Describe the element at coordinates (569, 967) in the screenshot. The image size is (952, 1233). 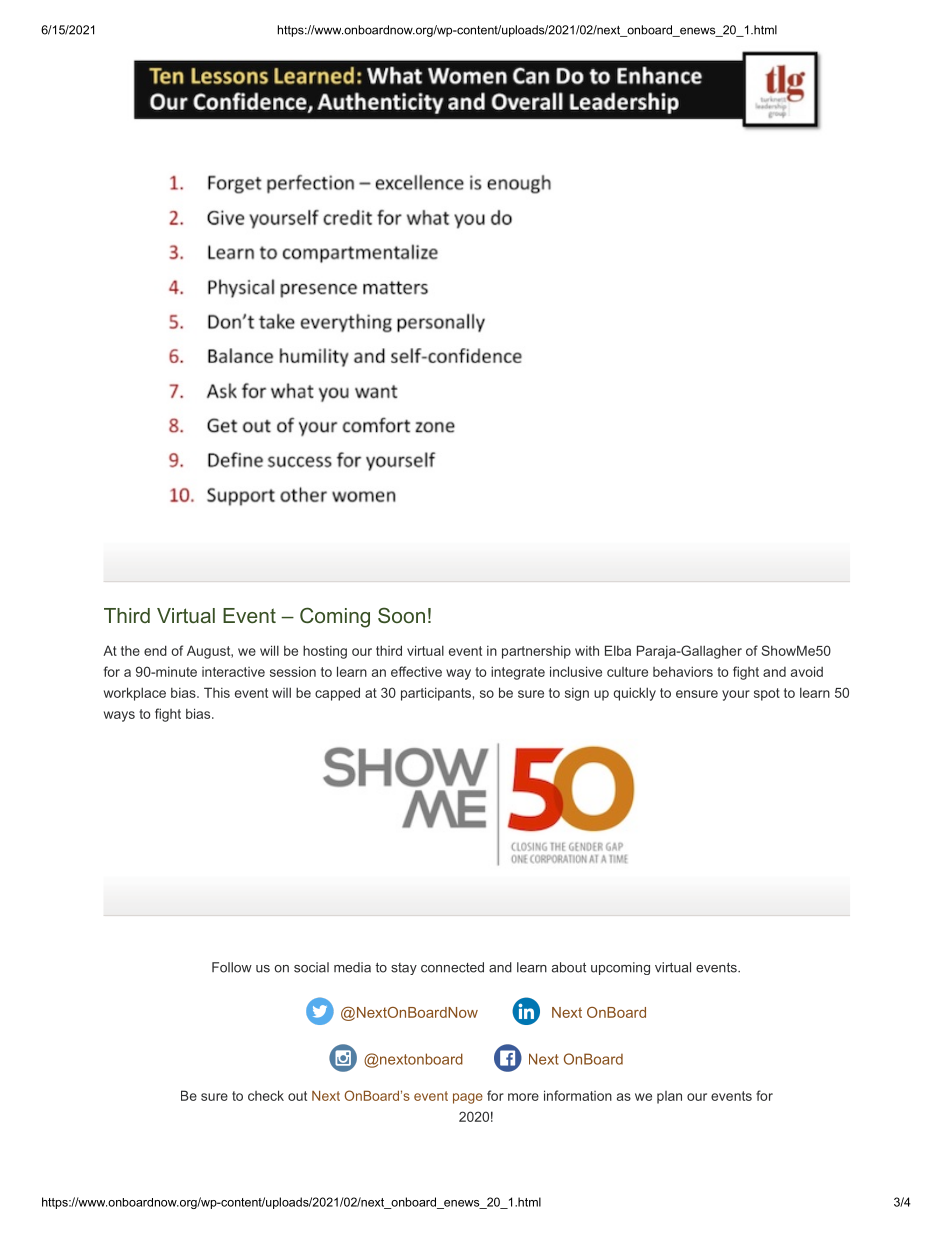
I see `about` at that location.
